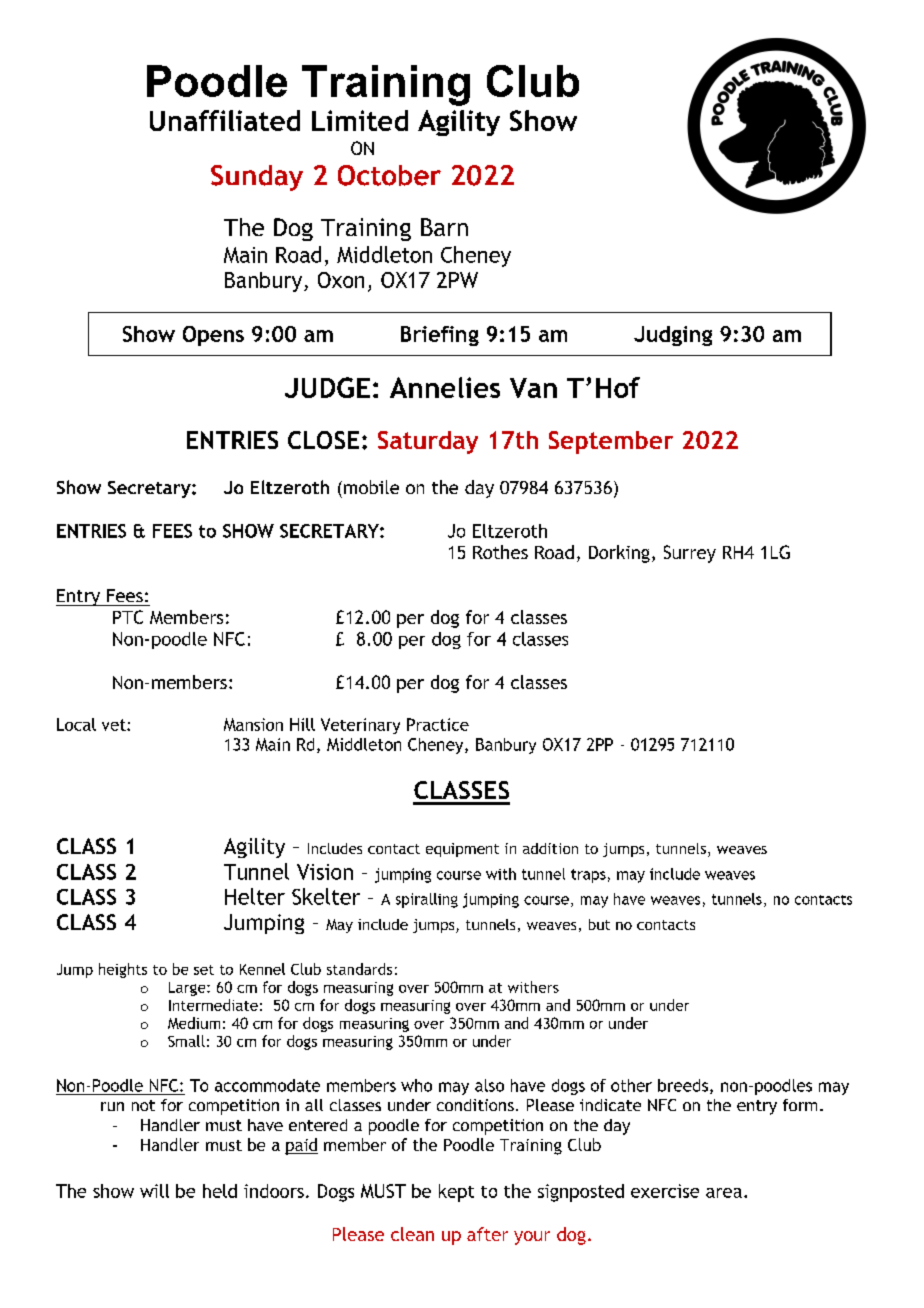 The image size is (924, 1308). I want to click on PTC, so click(128, 617).
